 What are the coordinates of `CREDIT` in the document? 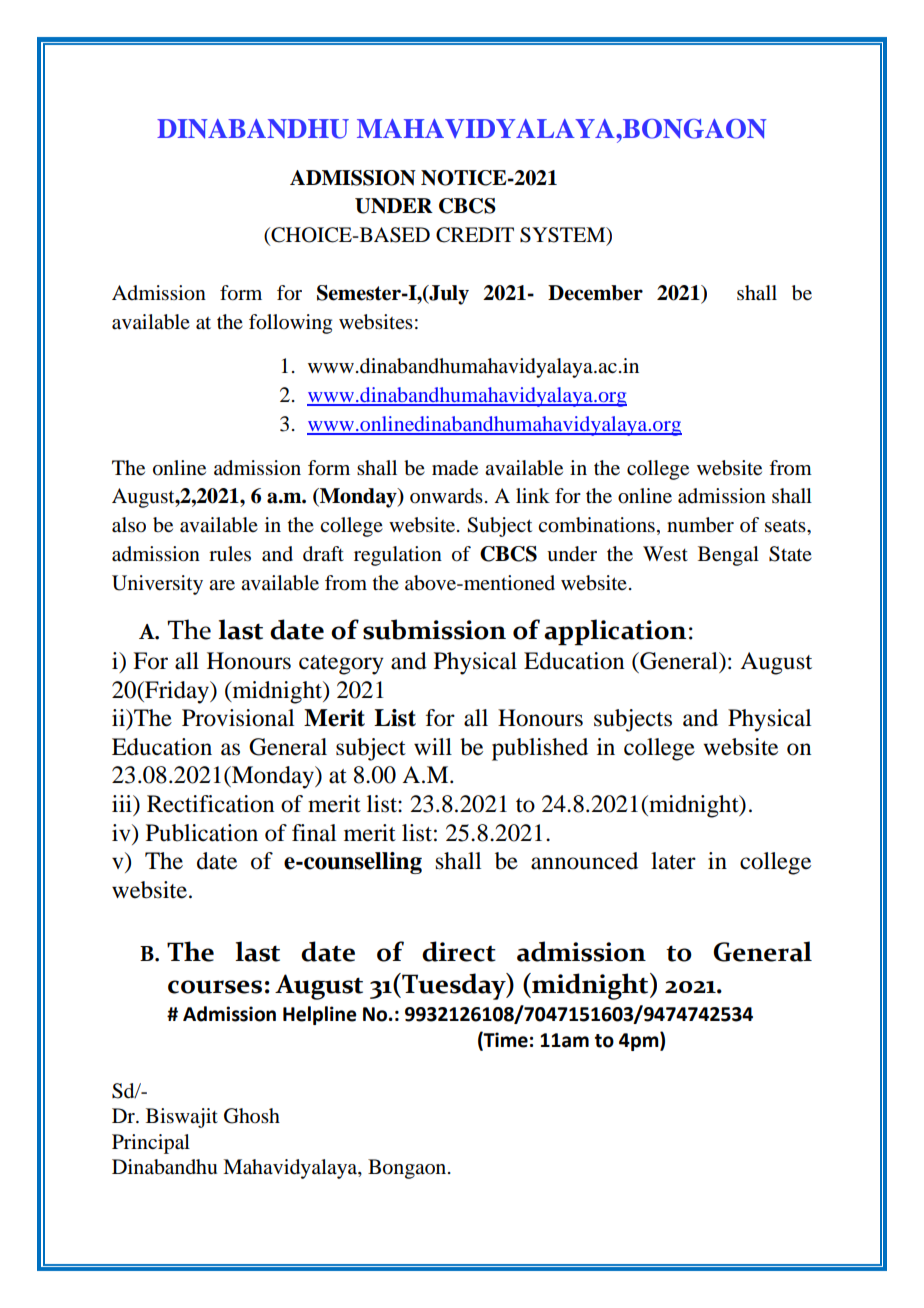 It's located at (475, 235).
